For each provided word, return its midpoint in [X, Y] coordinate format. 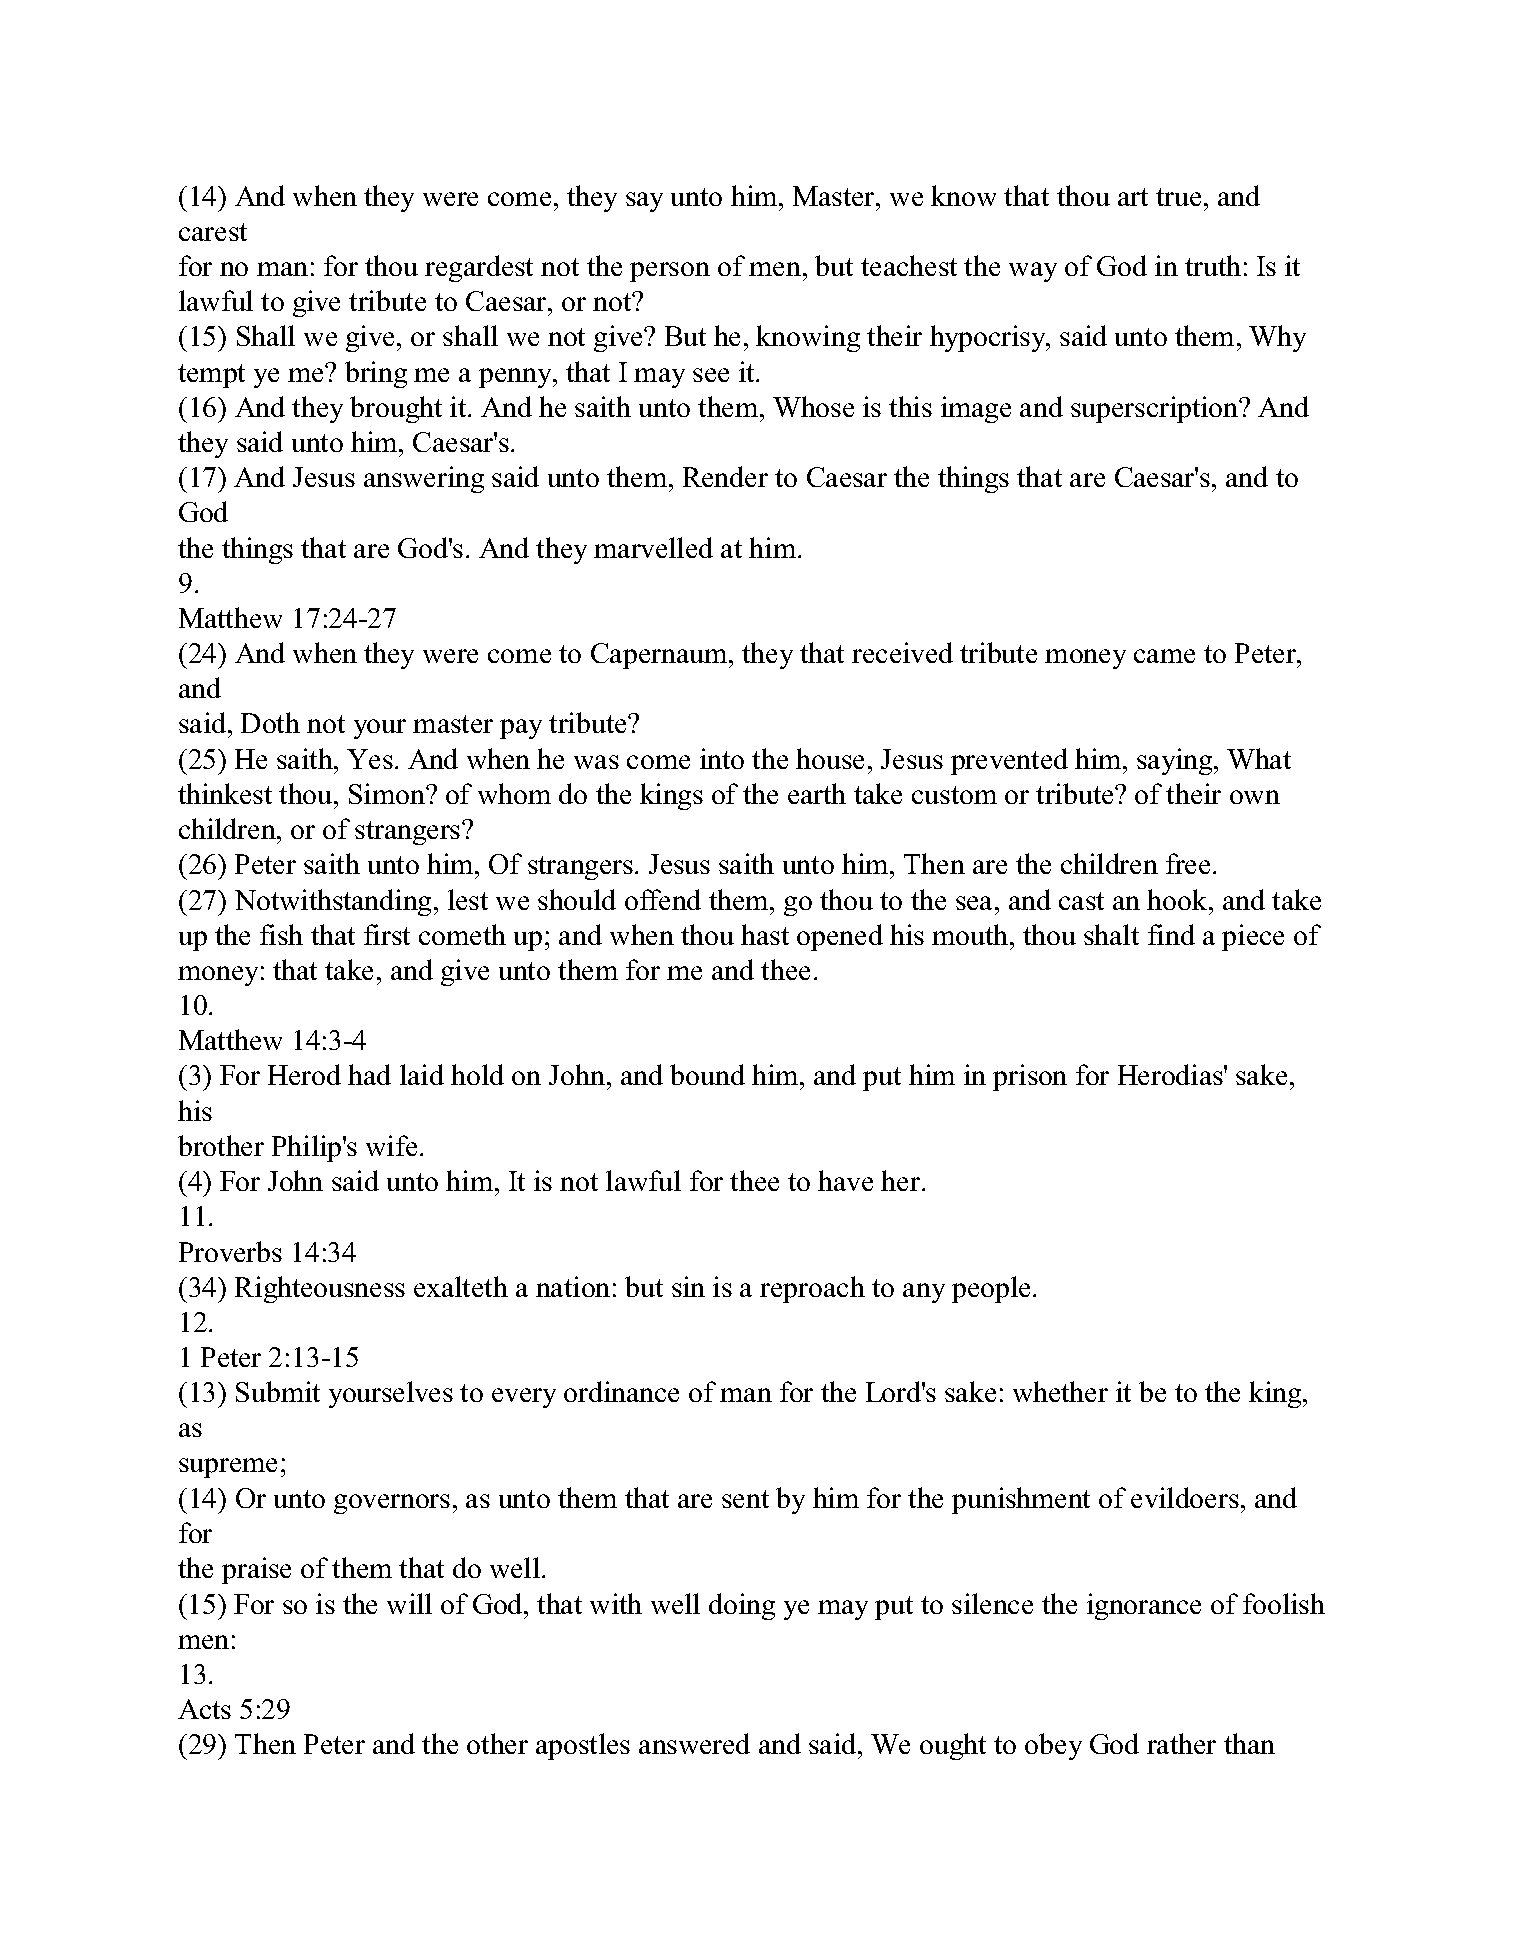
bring [376, 374]
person [670, 272]
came [1164, 656]
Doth [270, 722]
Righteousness [320, 1289]
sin [688, 1286]
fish [281, 934]
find [1171, 934]
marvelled [653, 547]
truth [1213, 265]
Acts [204, 1709]
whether [1060, 1391]
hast [765, 934]
